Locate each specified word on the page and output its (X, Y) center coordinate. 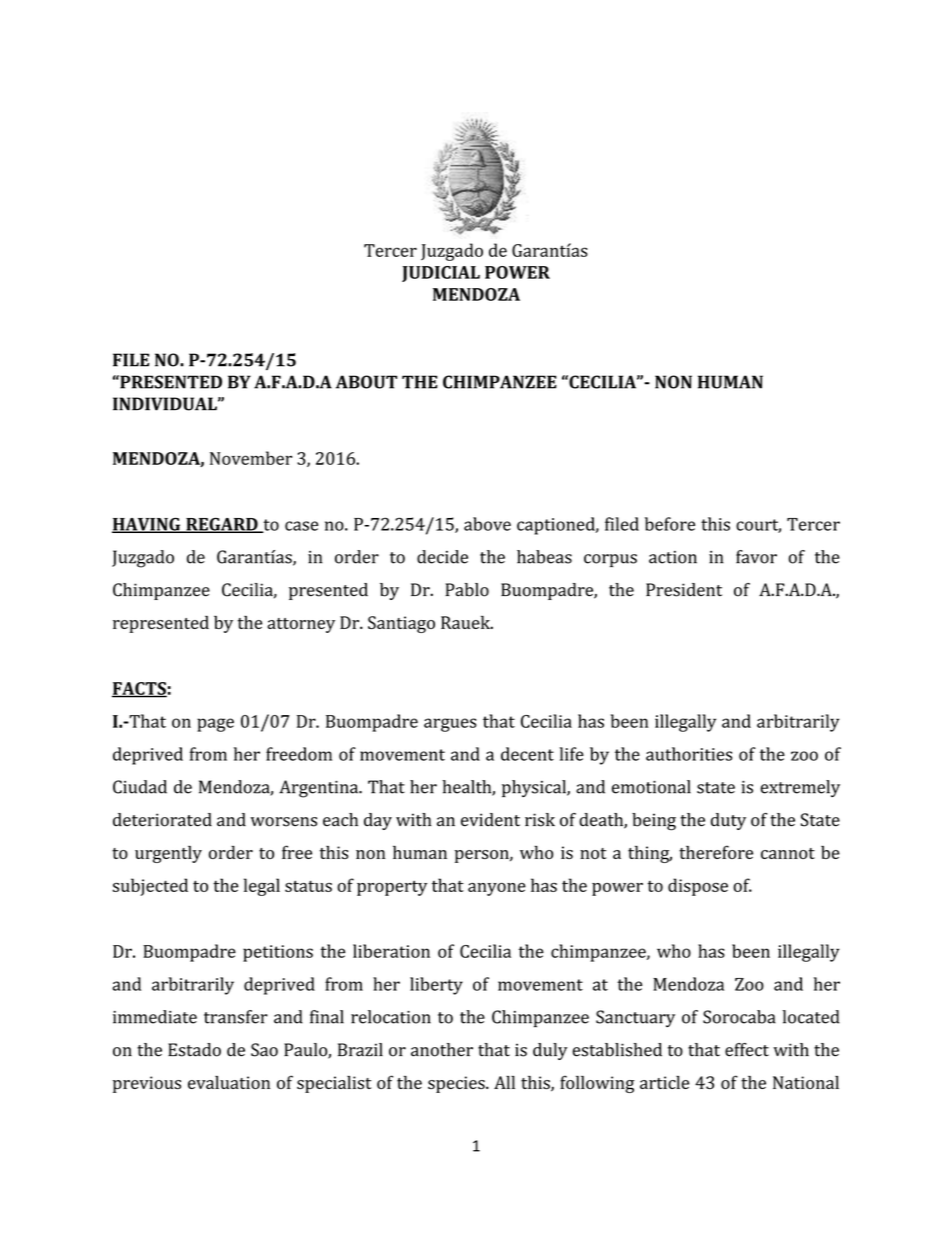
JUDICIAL (441, 274)
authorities (689, 754)
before (670, 524)
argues (450, 725)
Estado (194, 1050)
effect (747, 1050)
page (215, 725)
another (442, 1050)
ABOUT (366, 382)
